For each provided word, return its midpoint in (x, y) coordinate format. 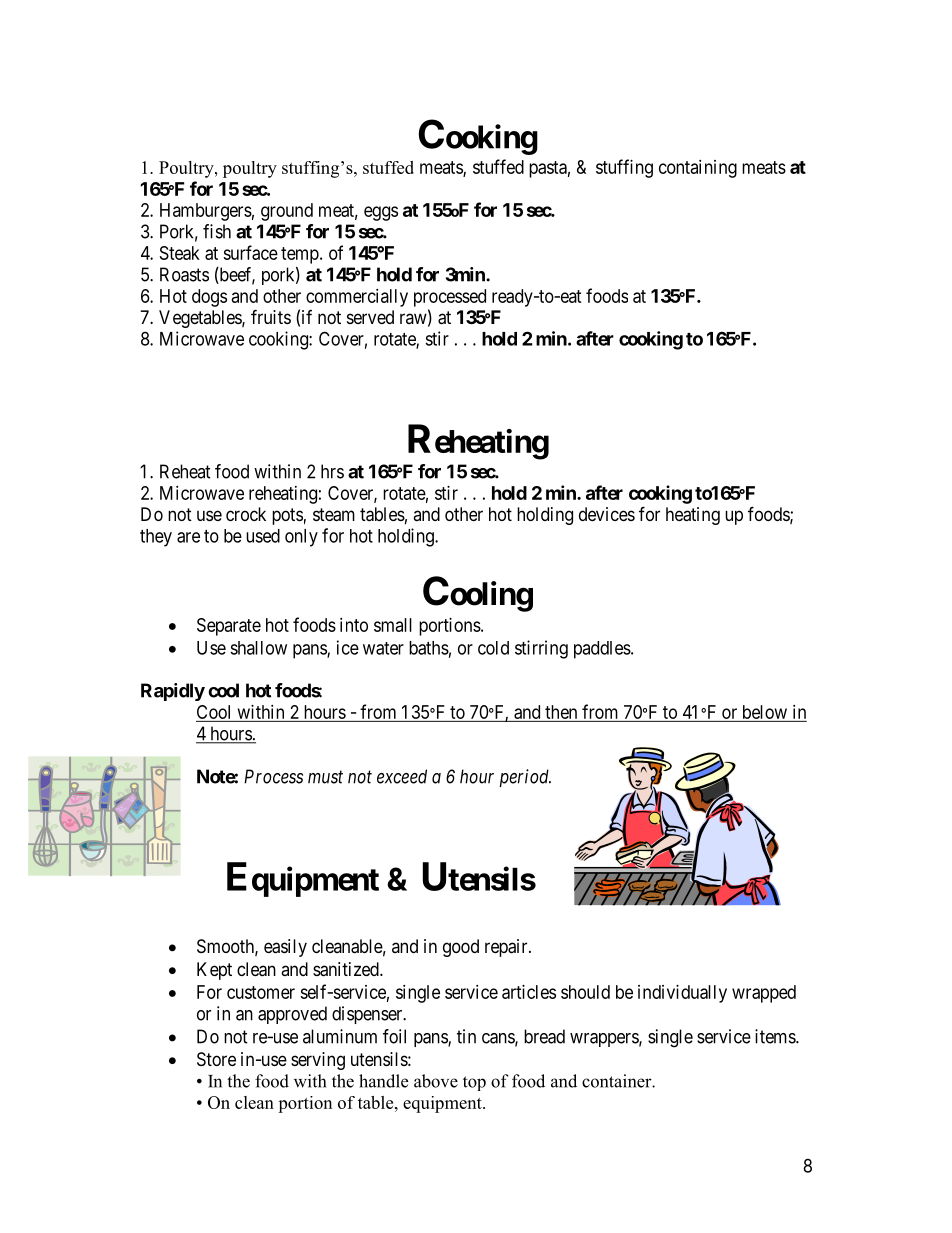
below (764, 713)
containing (698, 169)
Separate (229, 627)
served (370, 317)
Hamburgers (206, 212)
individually (682, 994)
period (525, 778)
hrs (332, 471)
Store (216, 1059)
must (325, 777)
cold (493, 648)
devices (607, 514)
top (474, 1083)
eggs (381, 213)
